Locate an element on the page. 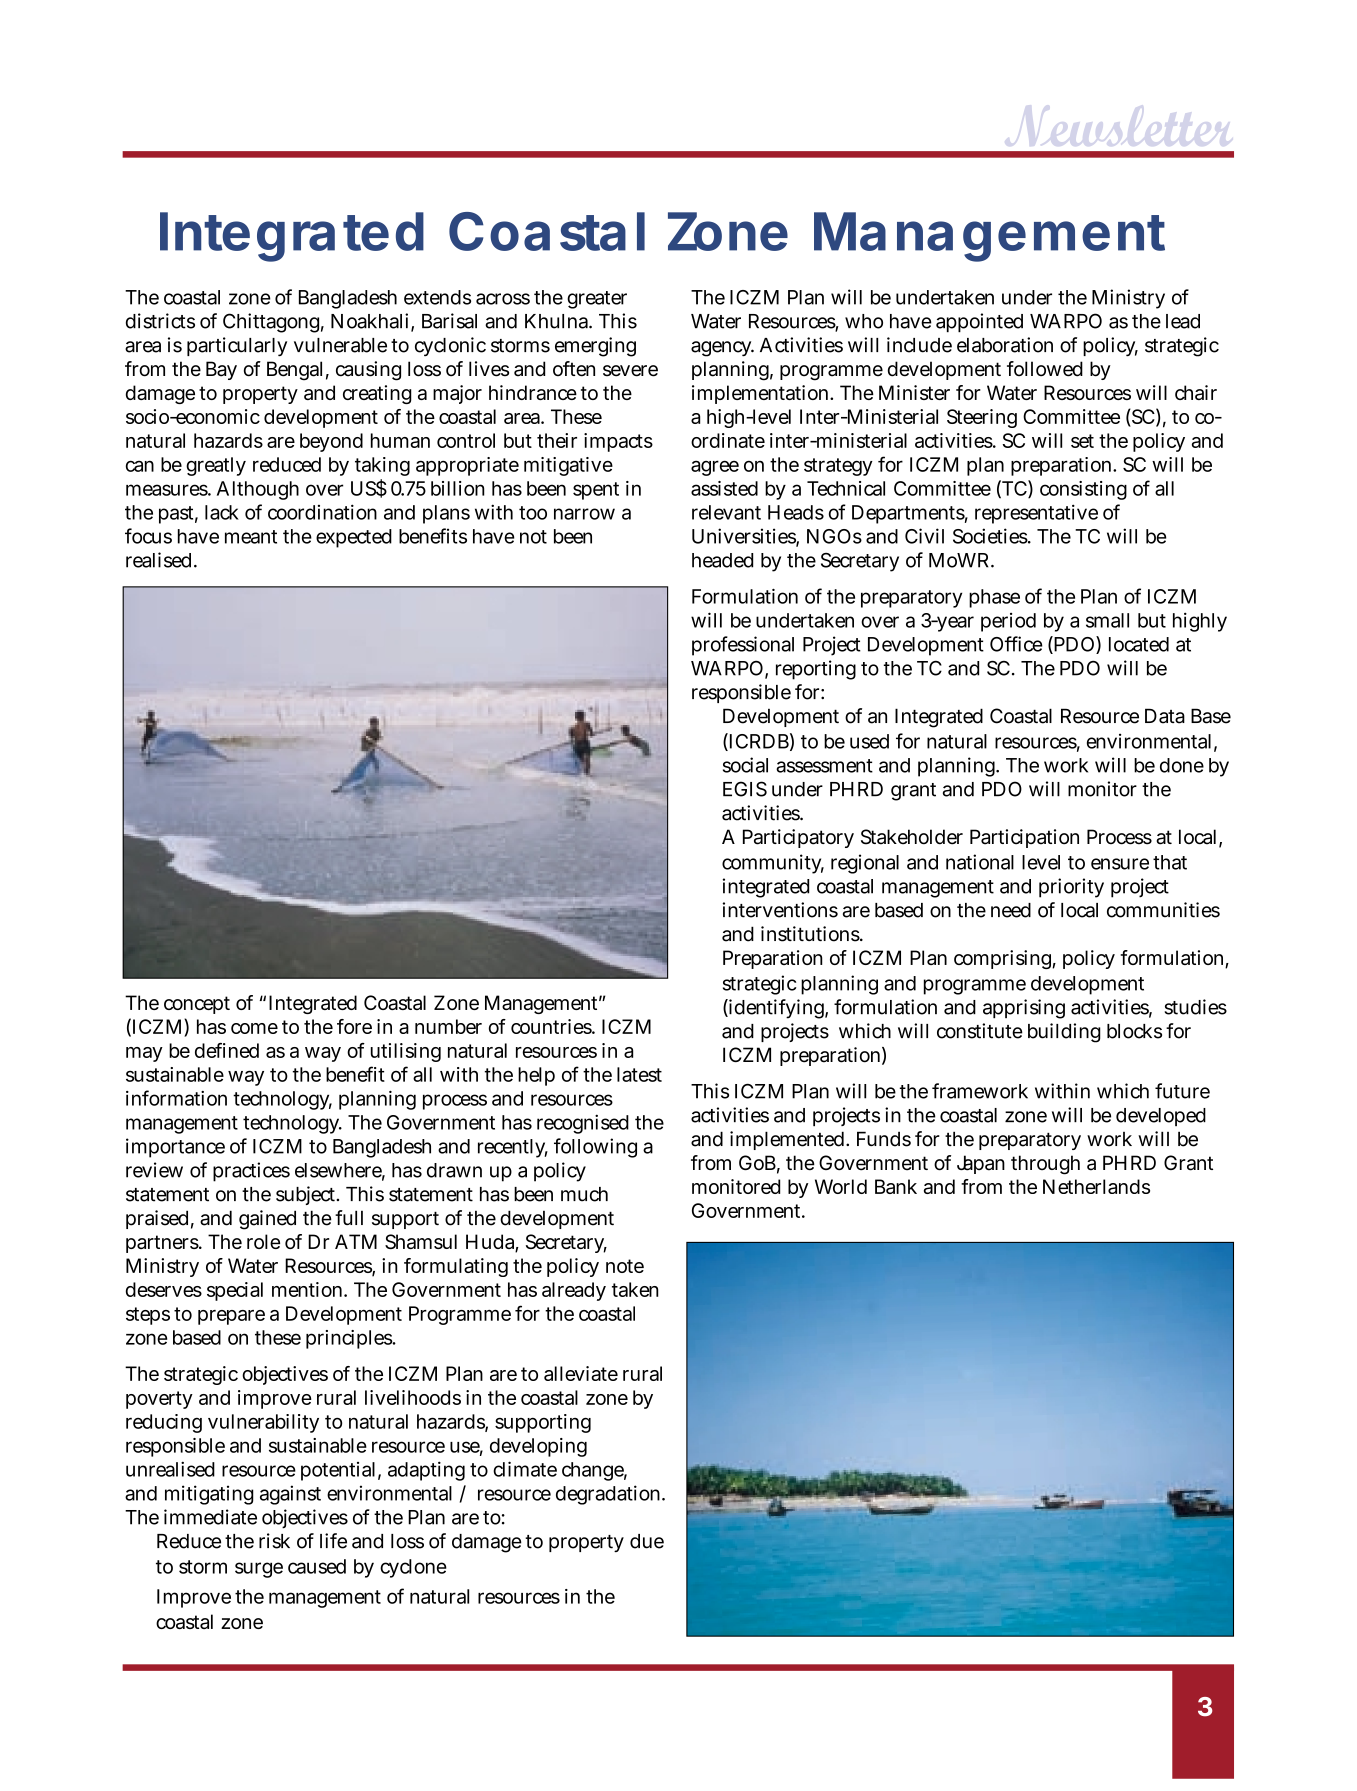 This document has width=1357, height=1791. practices is located at coordinates (251, 1172).
